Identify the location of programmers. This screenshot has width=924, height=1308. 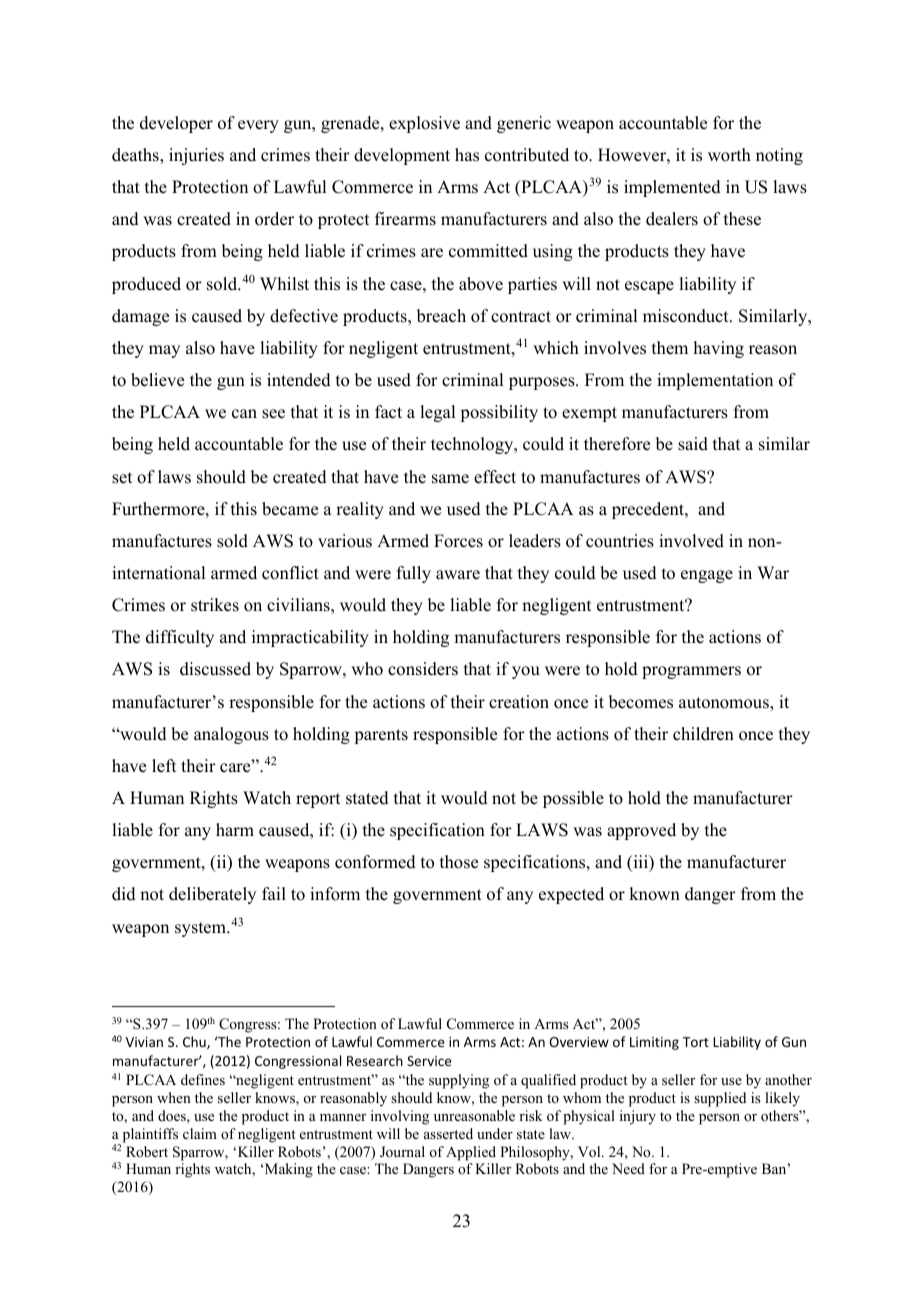
(691, 672).
